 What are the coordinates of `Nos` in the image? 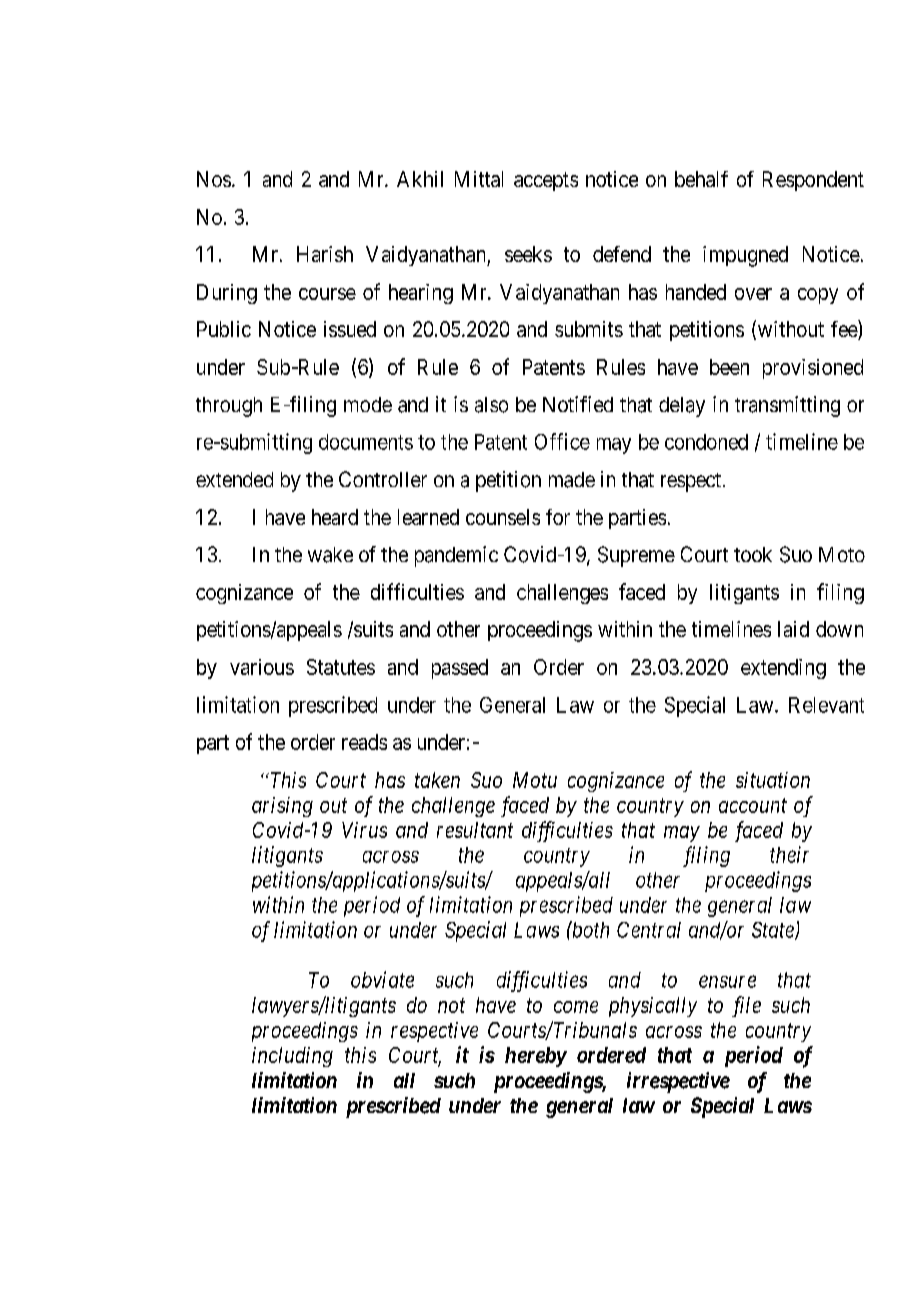 It's located at (214, 179).
